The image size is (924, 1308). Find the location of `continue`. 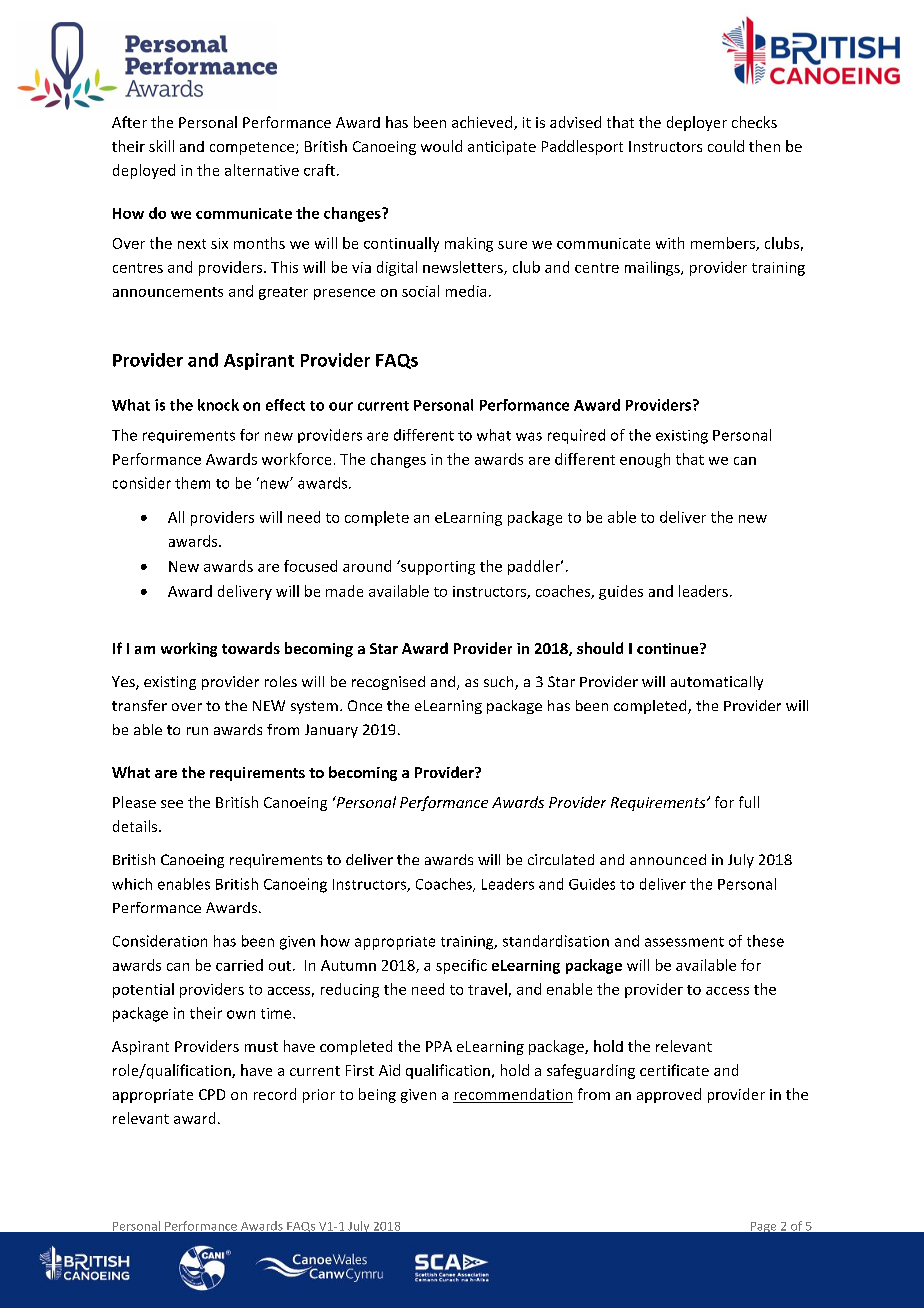

continue is located at coordinates (669, 648).
